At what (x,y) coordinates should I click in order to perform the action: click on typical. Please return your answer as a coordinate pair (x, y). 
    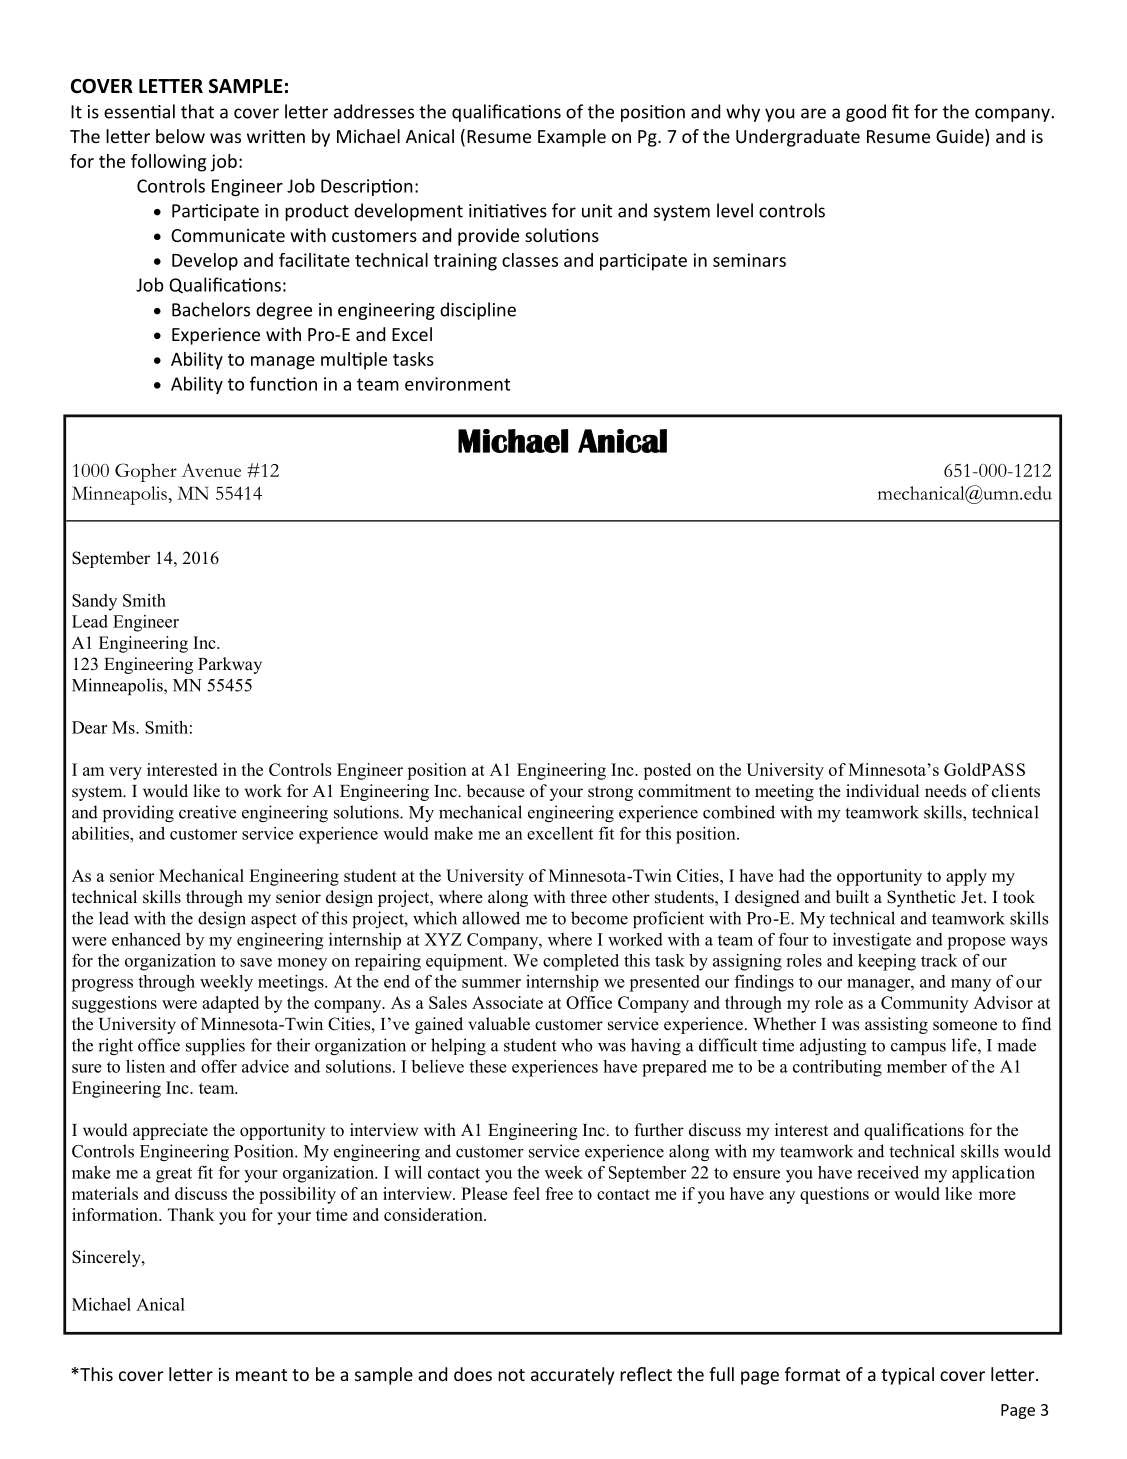
    Looking at the image, I should click on (907, 1376).
